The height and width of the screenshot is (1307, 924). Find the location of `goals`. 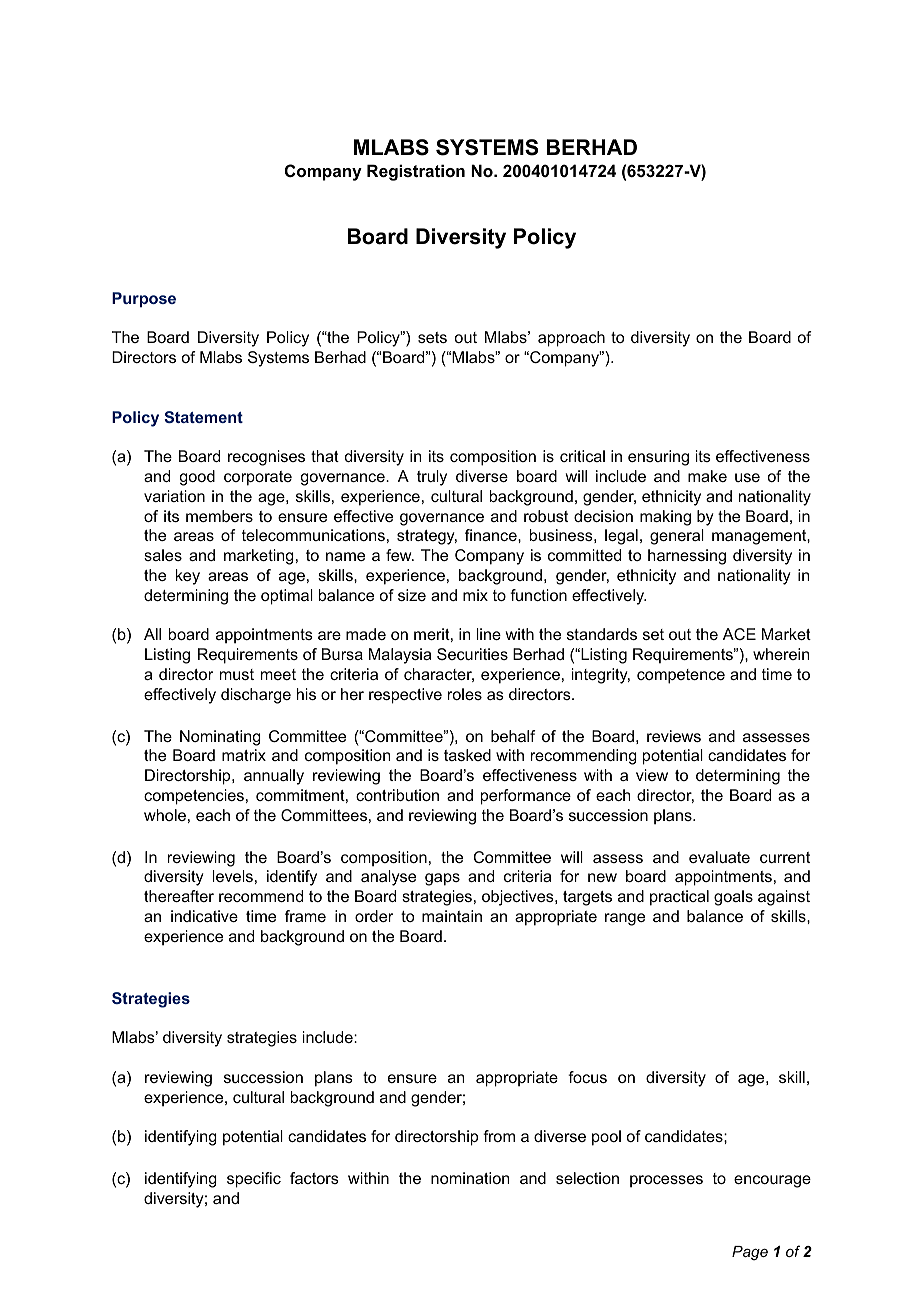

goals is located at coordinates (733, 898).
